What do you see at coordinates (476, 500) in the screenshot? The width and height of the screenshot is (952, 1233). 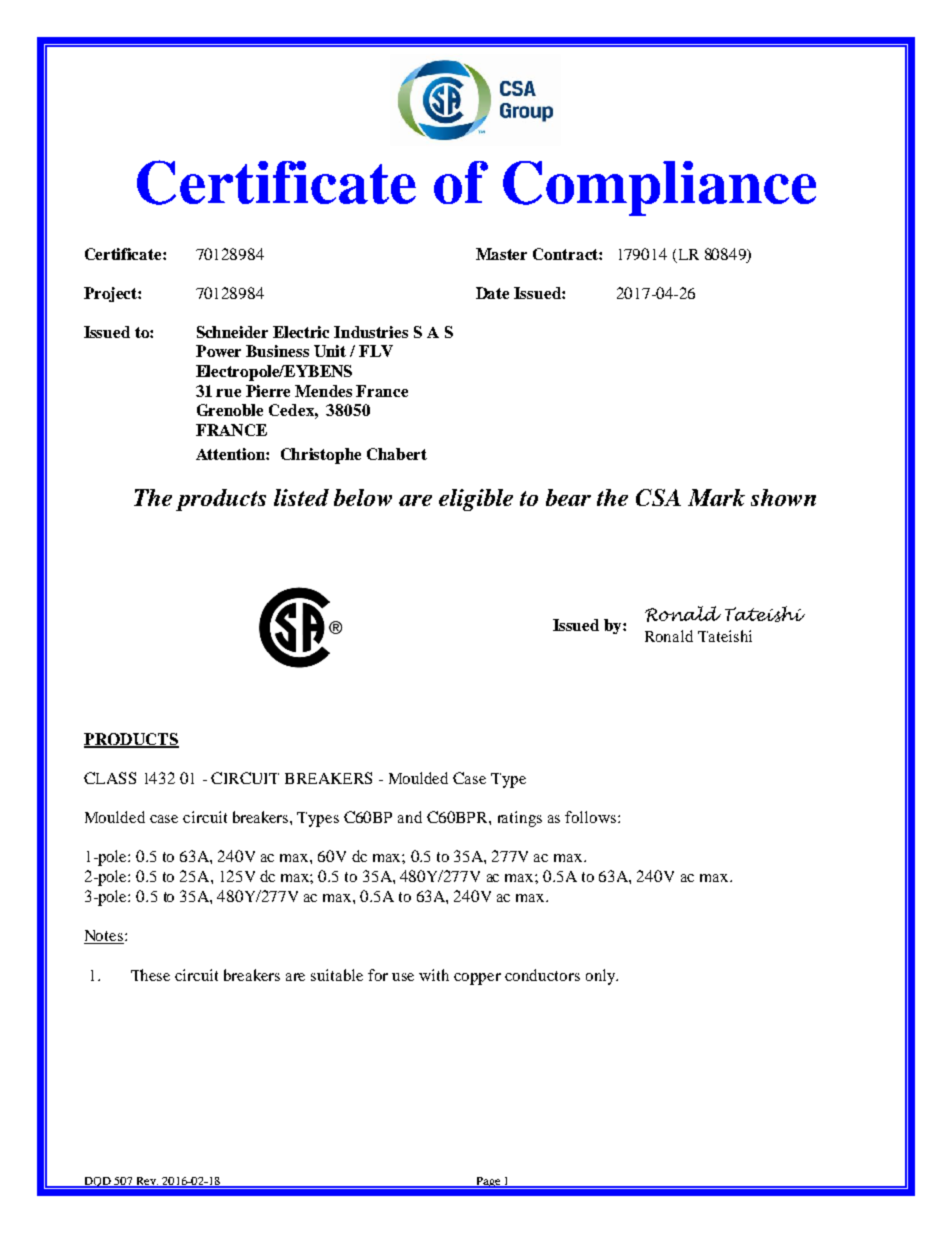 I see `eligible` at bounding box center [476, 500].
